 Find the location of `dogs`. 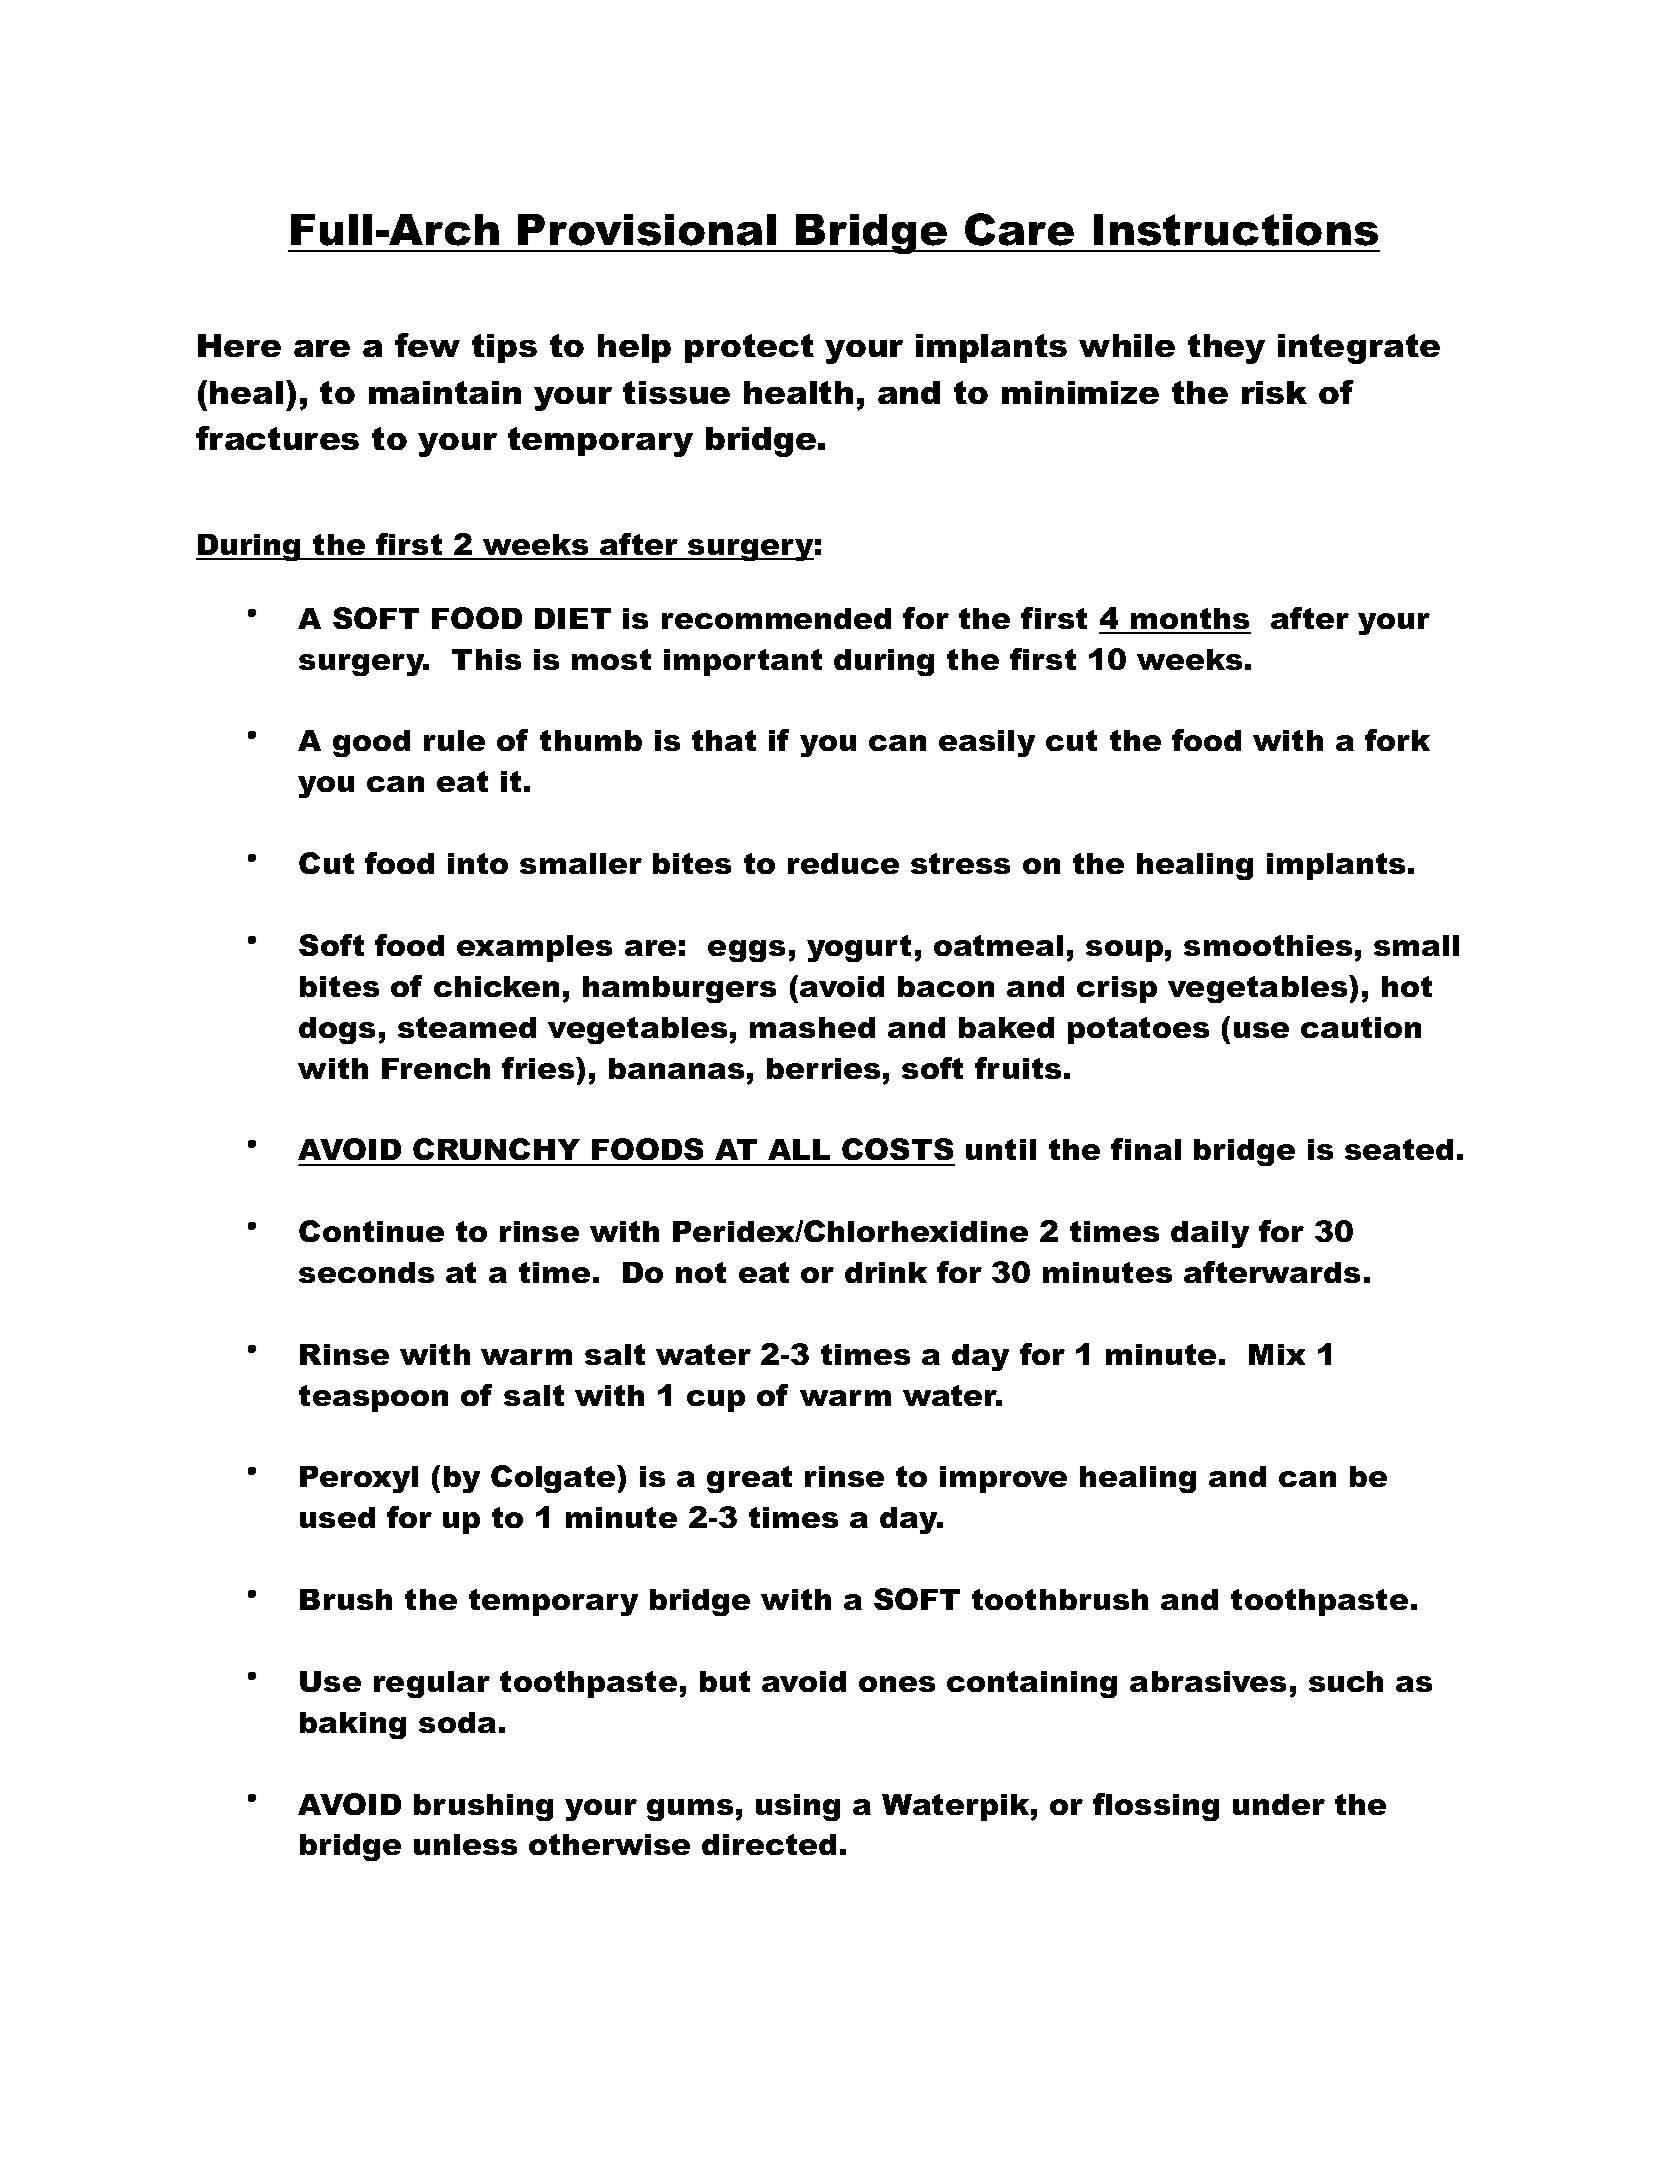

dogs is located at coordinates (337, 1030).
